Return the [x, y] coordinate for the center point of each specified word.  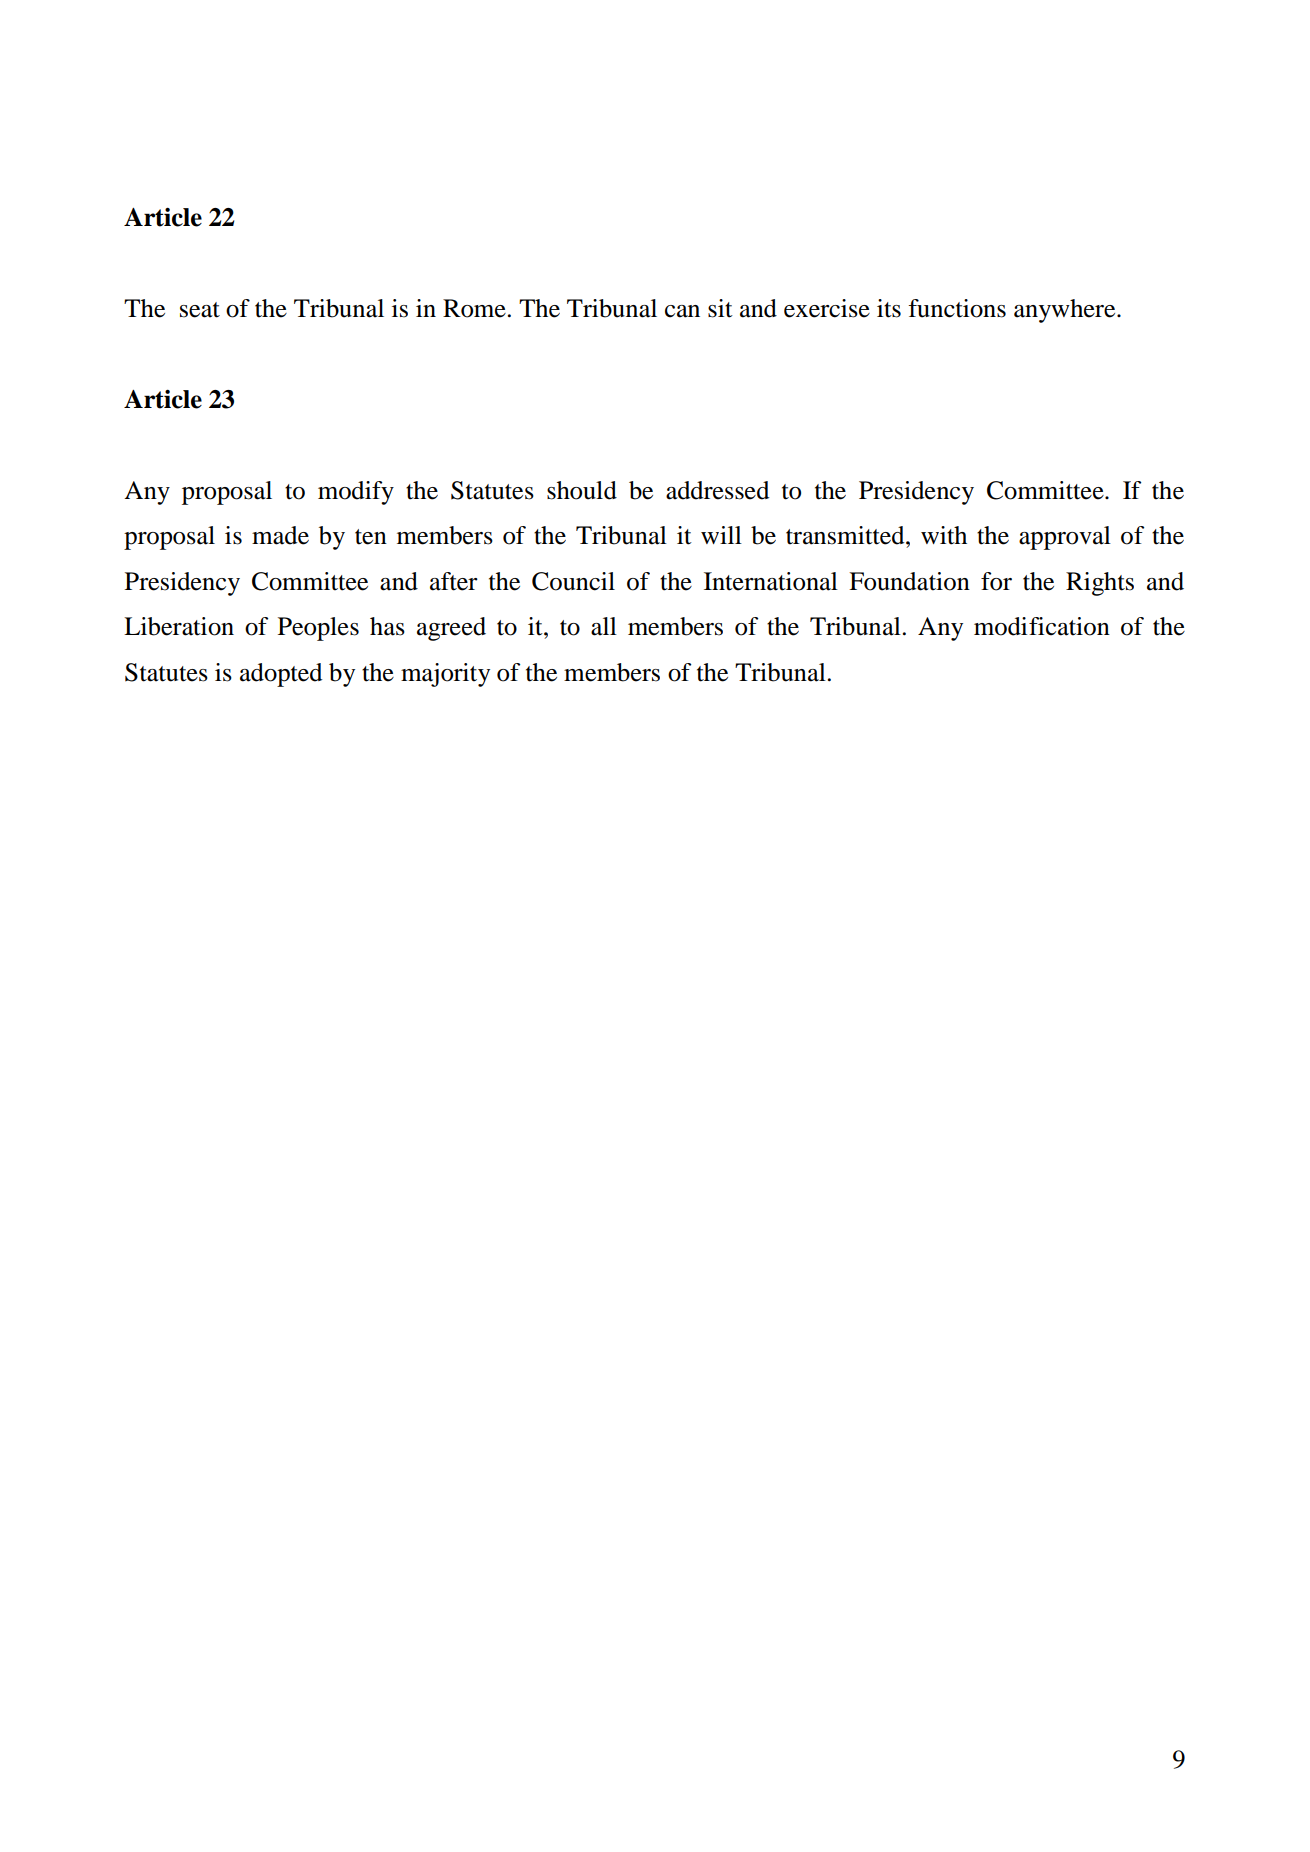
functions [957, 308]
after [454, 581]
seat [200, 310]
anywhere [1066, 311]
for [996, 581]
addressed [717, 490]
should [582, 490]
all [604, 626]
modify [356, 493]
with [944, 535]
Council [573, 581]
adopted [281, 675]
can [682, 311]
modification [1042, 626]
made [280, 535]
